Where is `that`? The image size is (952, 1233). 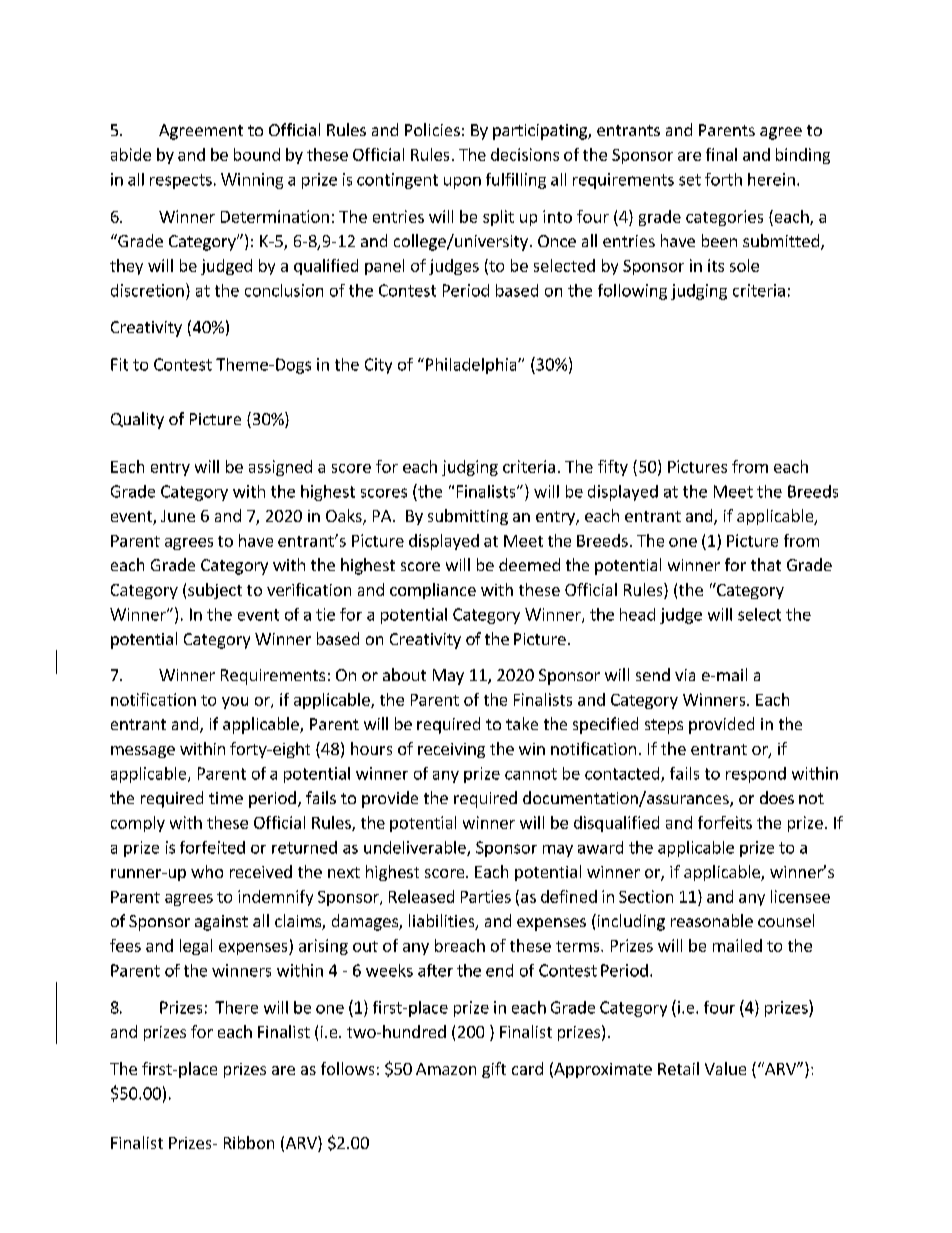 that is located at coordinates (766, 564).
